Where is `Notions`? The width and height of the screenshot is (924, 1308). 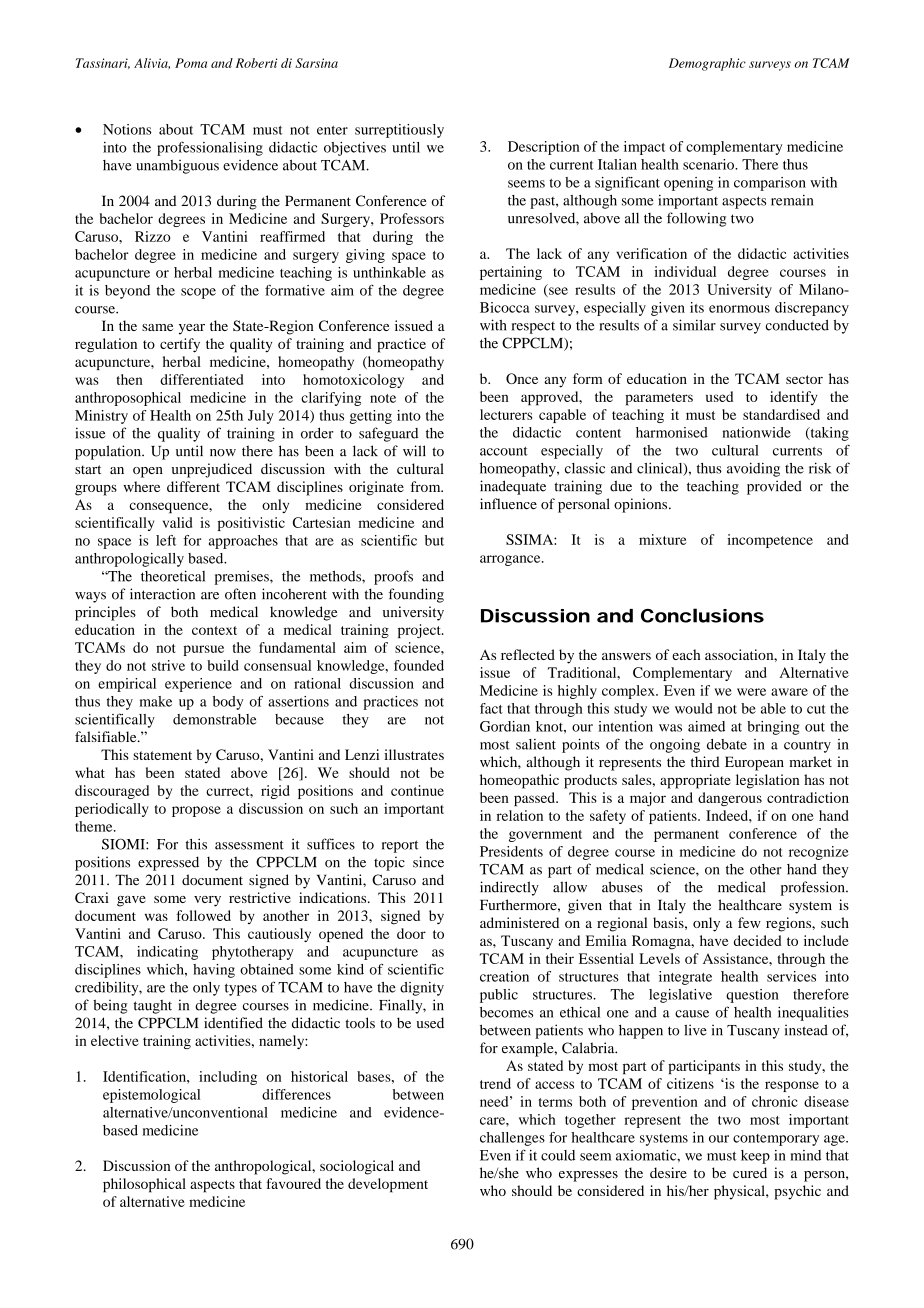
Notions is located at coordinates (127, 129).
